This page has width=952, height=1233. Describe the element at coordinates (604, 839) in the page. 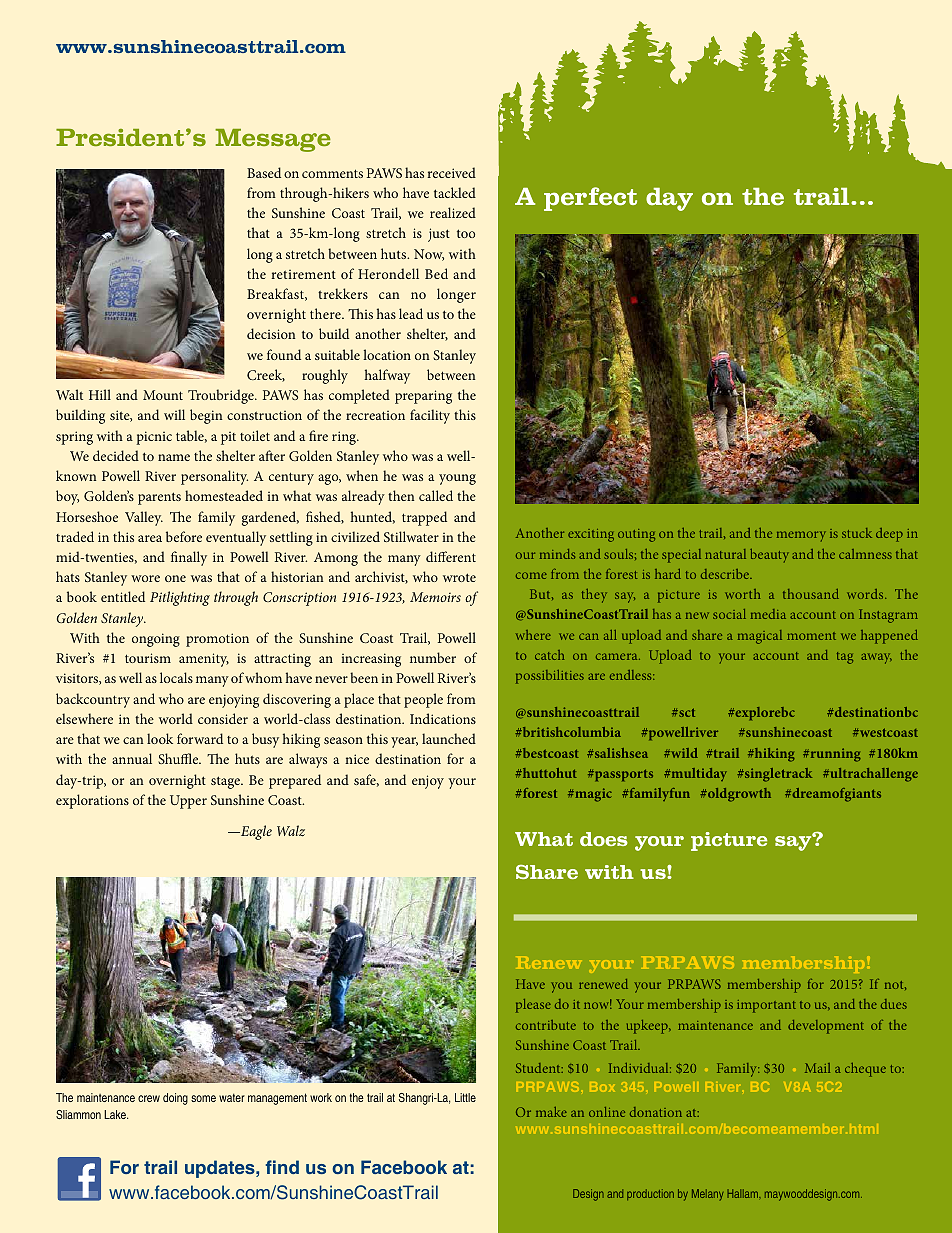

I see `does` at that location.
